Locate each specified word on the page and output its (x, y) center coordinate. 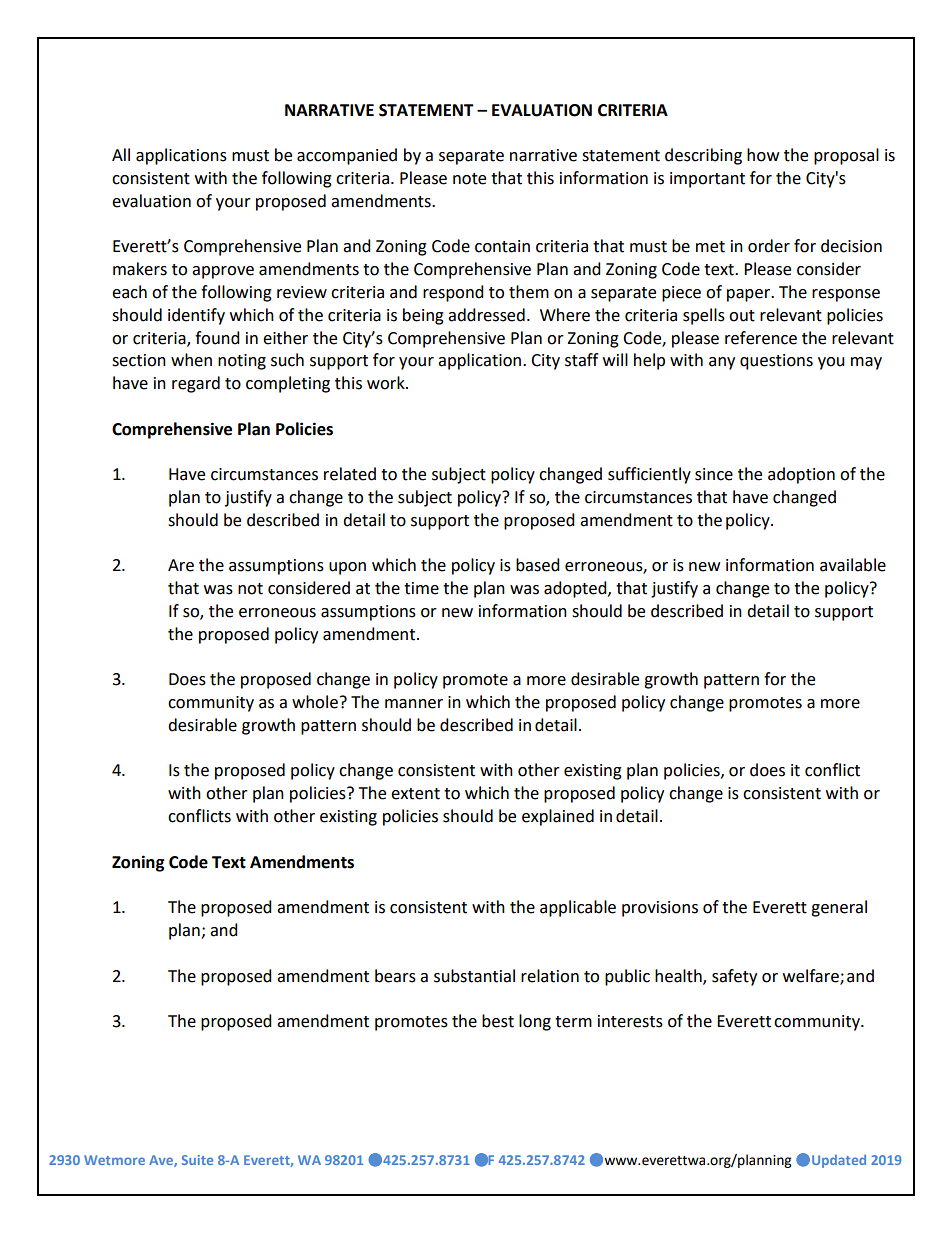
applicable (578, 908)
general (839, 908)
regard (196, 384)
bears (395, 976)
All (121, 154)
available (853, 565)
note (469, 179)
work (387, 383)
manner (414, 704)
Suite (197, 1160)
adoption (801, 475)
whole (315, 702)
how (763, 155)
